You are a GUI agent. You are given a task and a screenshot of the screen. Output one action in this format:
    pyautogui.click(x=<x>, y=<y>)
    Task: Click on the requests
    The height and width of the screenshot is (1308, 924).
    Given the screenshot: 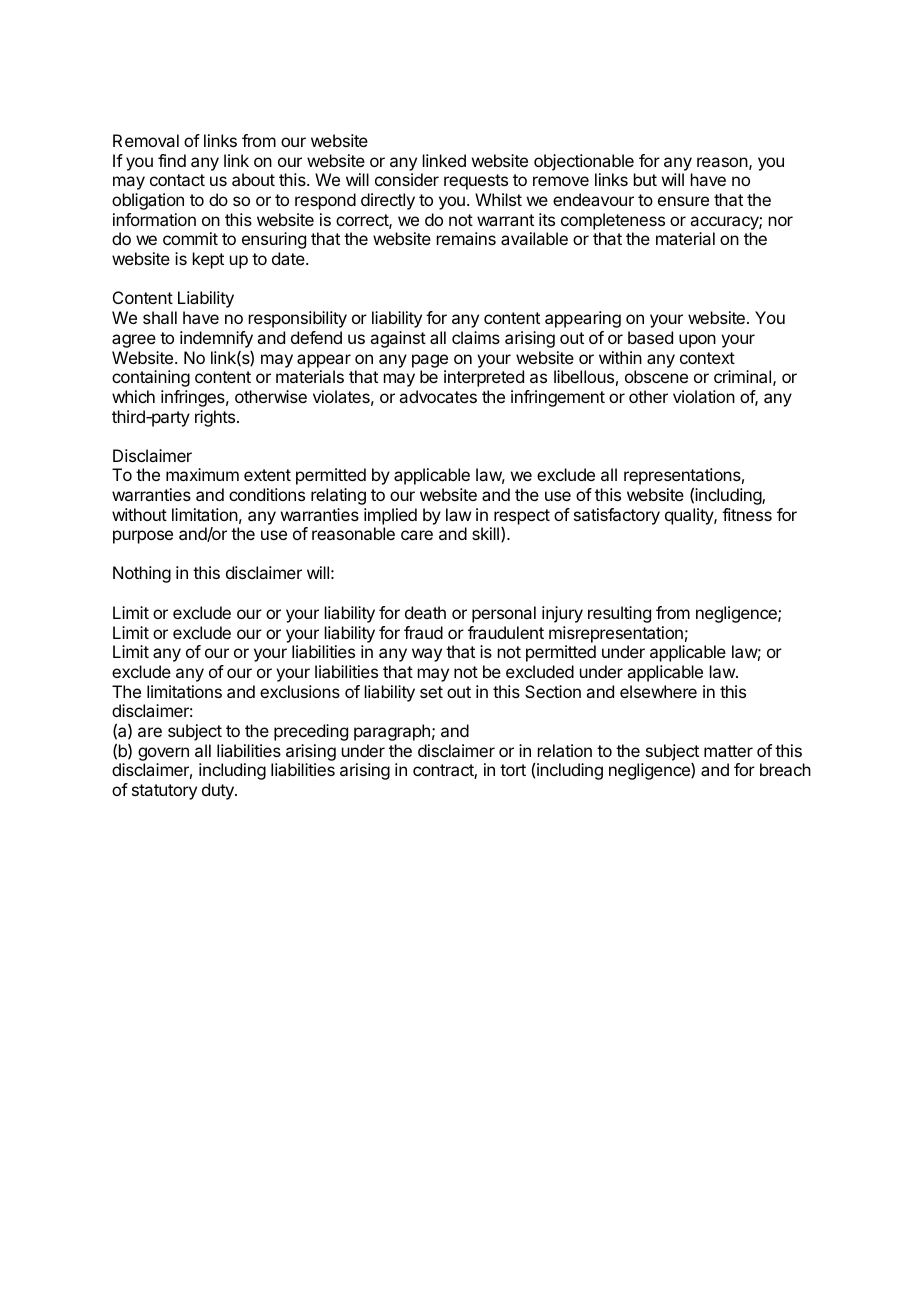 What is the action you would take?
    pyautogui.click(x=476, y=182)
